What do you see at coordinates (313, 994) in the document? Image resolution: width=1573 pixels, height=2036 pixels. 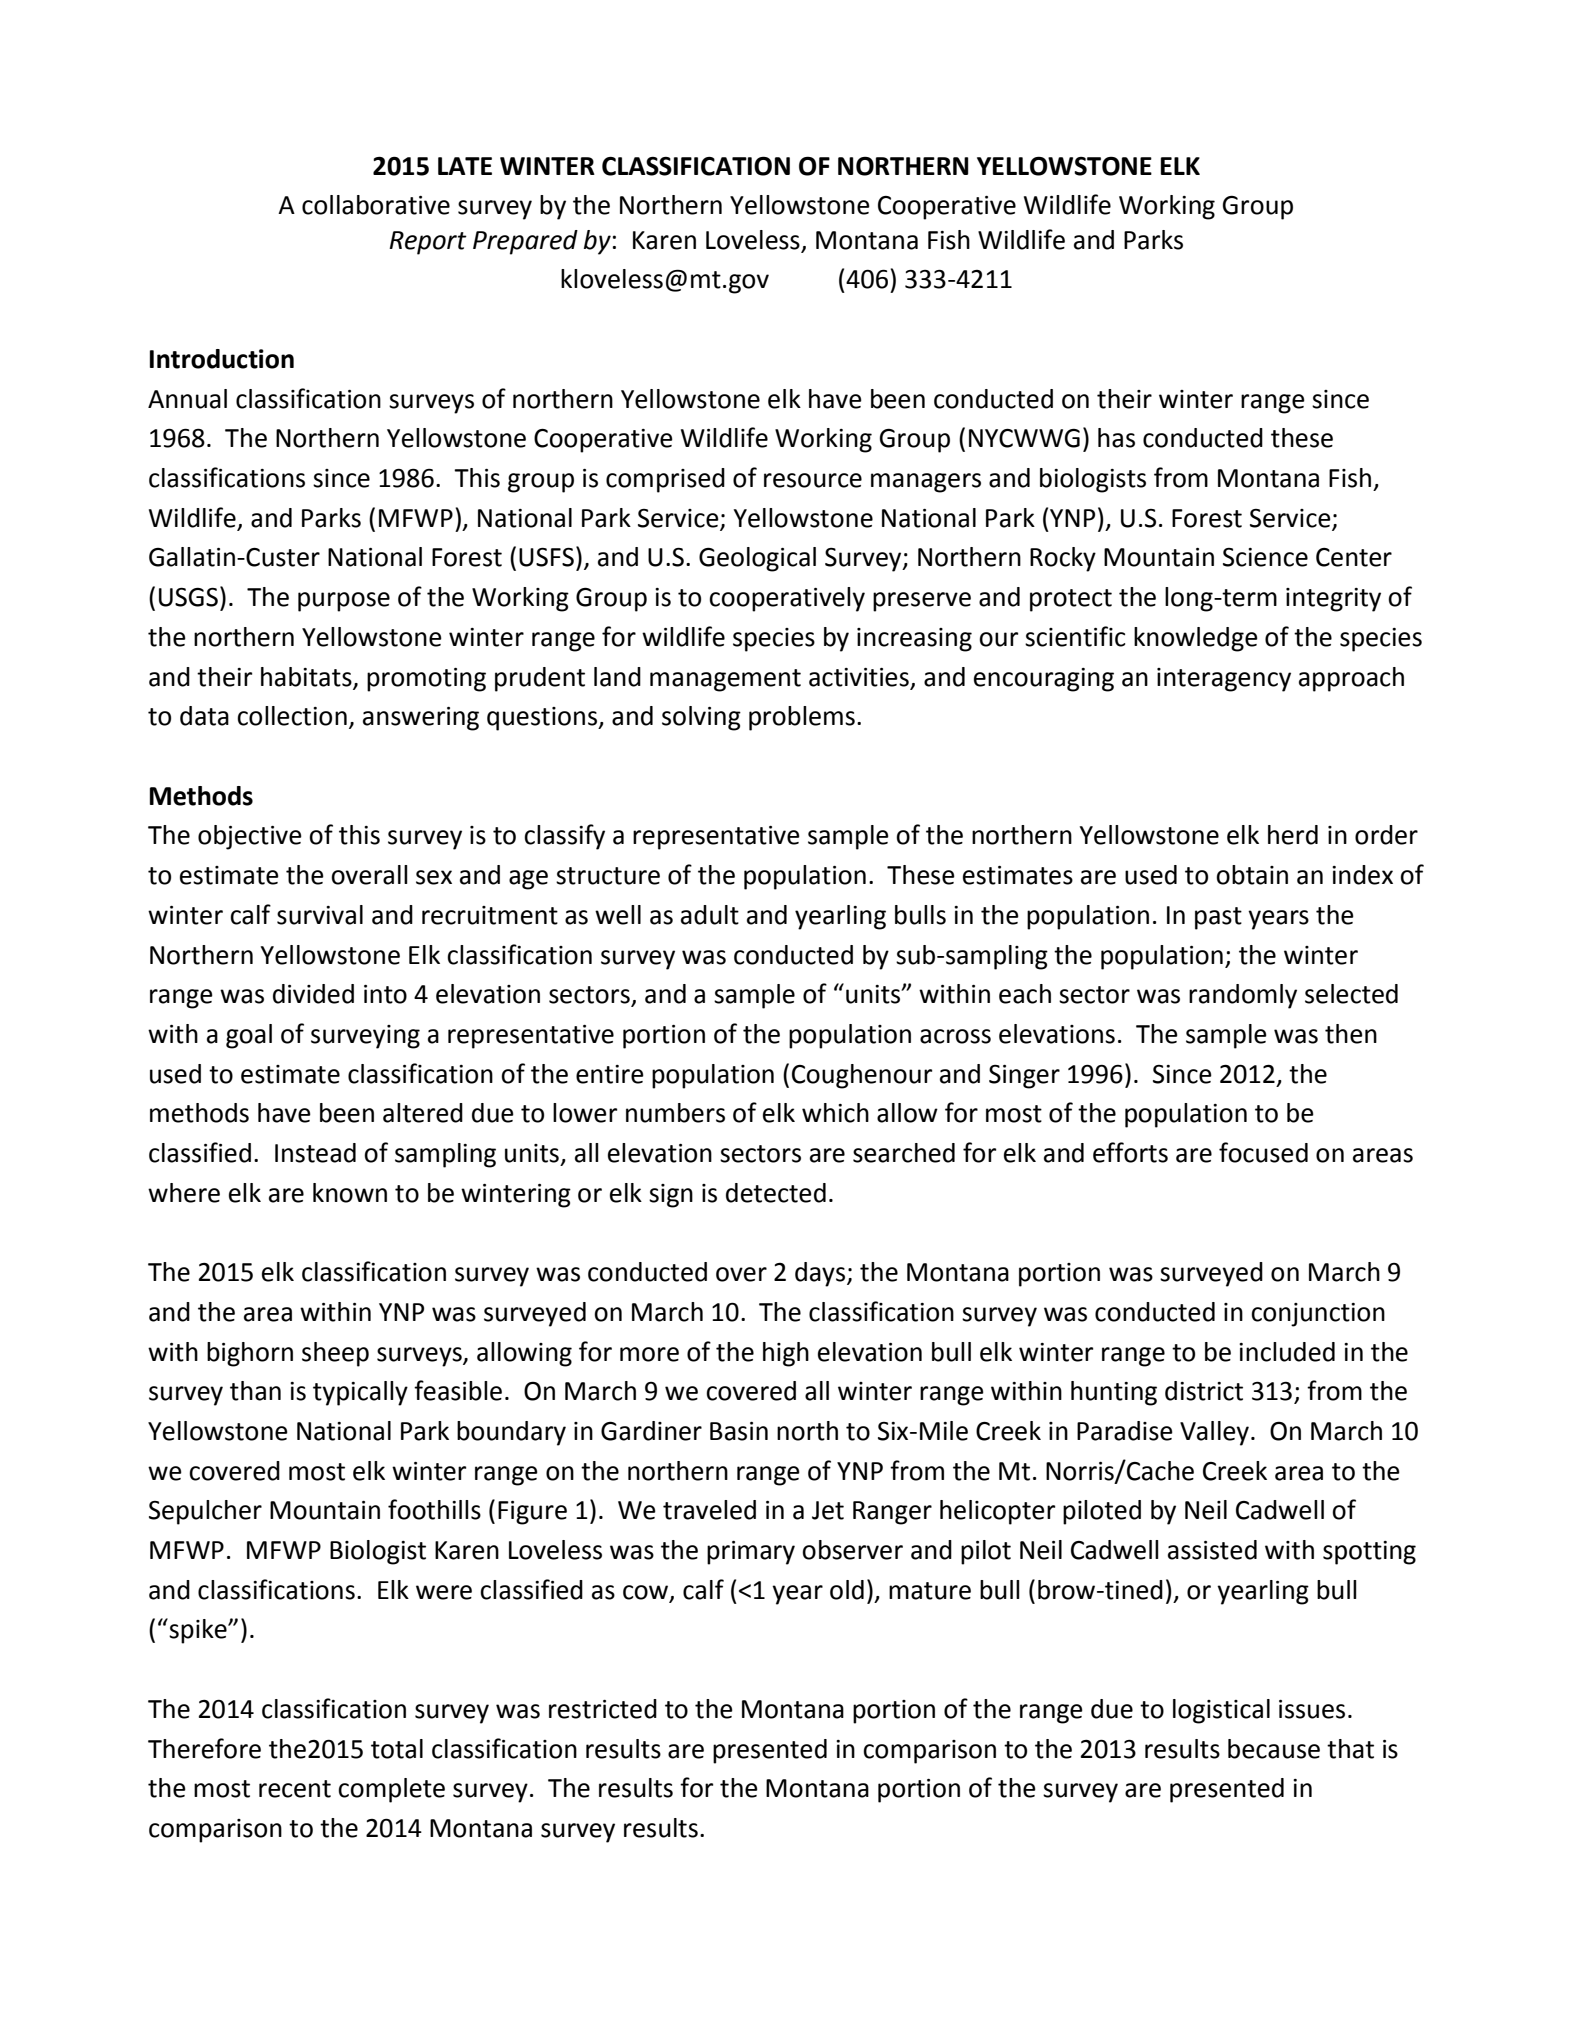 I see `divided` at bounding box center [313, 994].
